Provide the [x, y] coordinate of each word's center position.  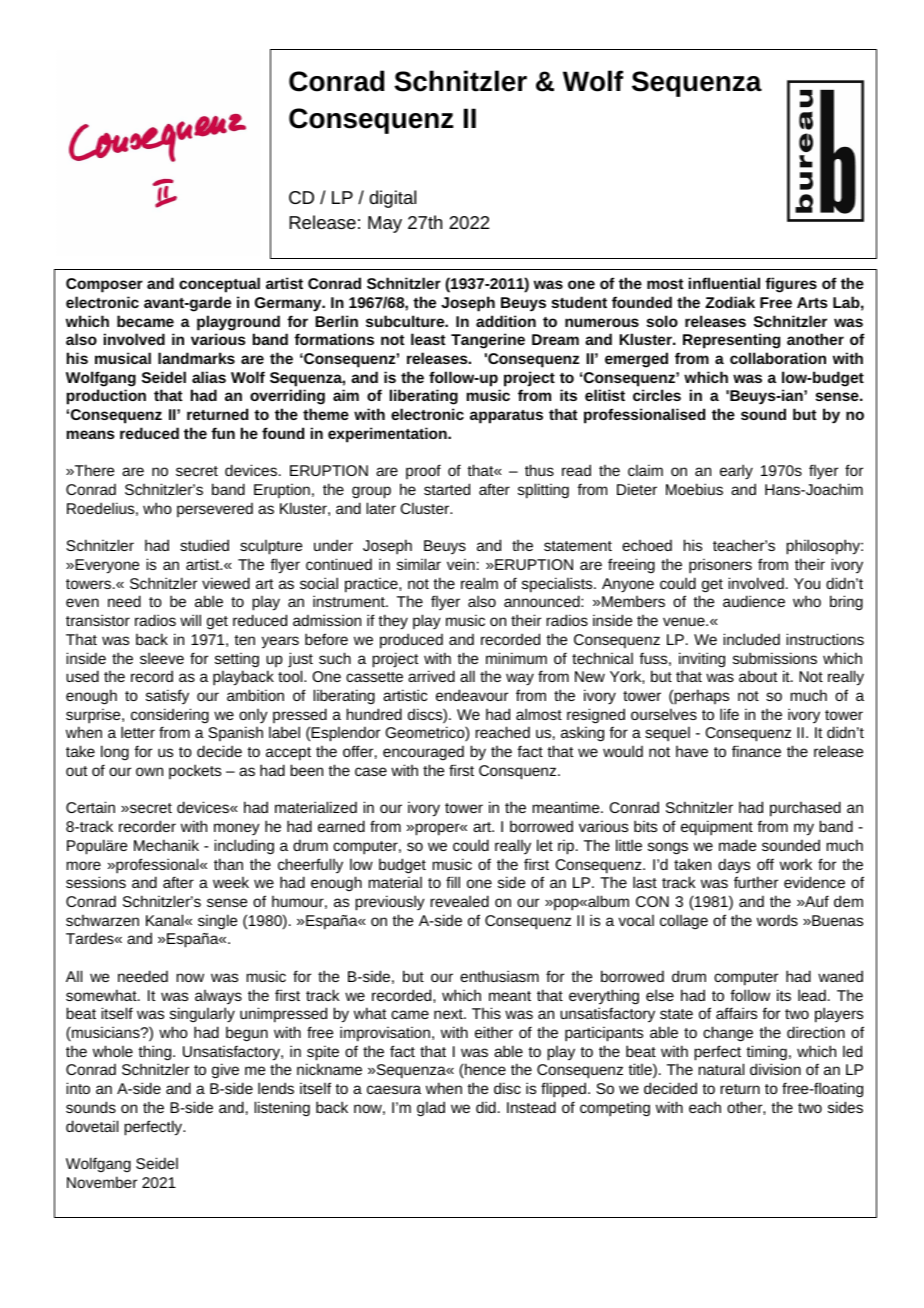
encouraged [423, 752]
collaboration [778, 358]
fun [223, 433]
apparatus [506, 417]
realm [479, 583]
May [385, 224]
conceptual [219, 285]
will [190, 620]
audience [754, 601]
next [449, 1014]
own [149, 771]
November [102, 1182]
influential [724, 283]
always [218, 997]
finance [756, 751]
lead [812, 995]
